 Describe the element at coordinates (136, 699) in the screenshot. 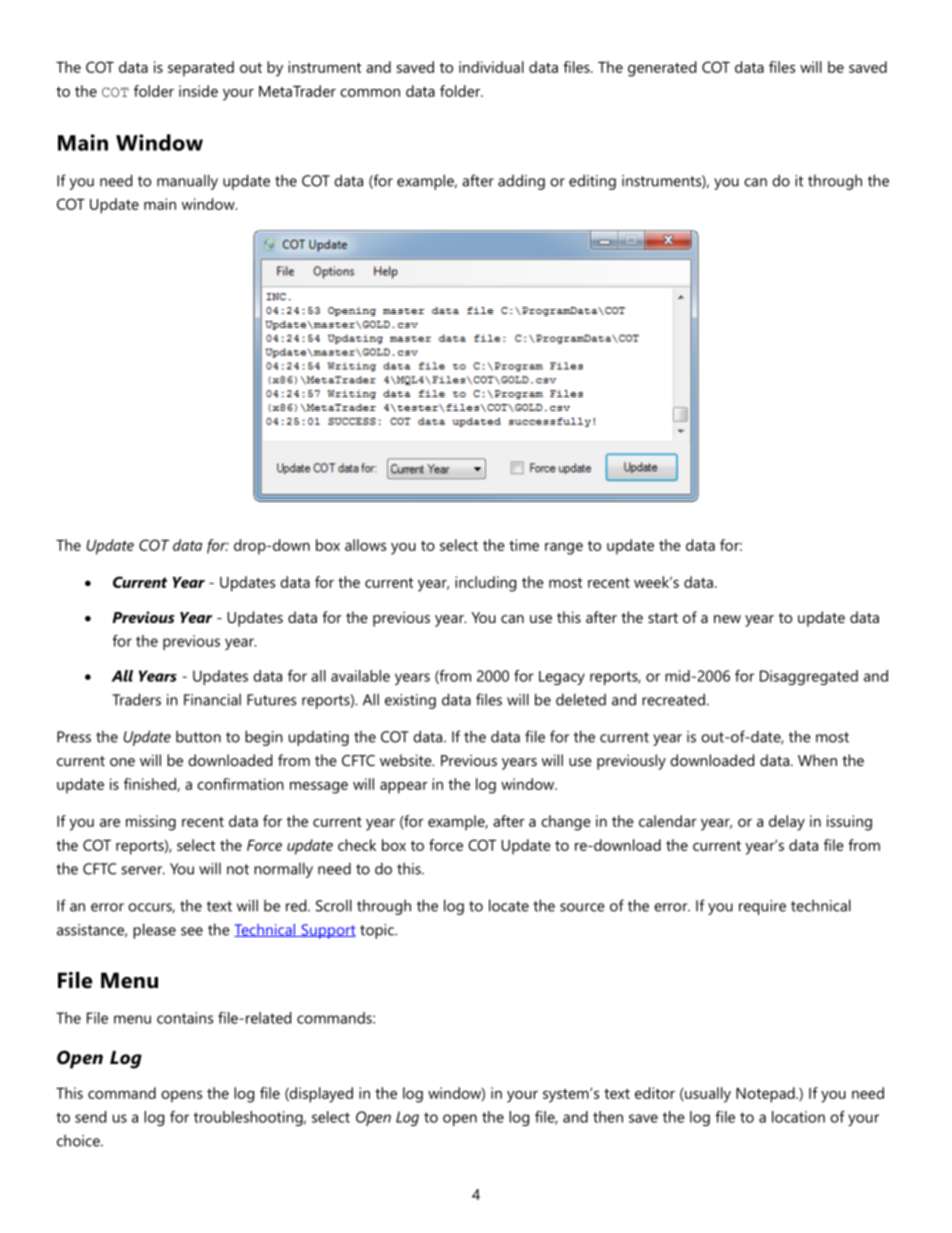

I see `Traders` at that location.
